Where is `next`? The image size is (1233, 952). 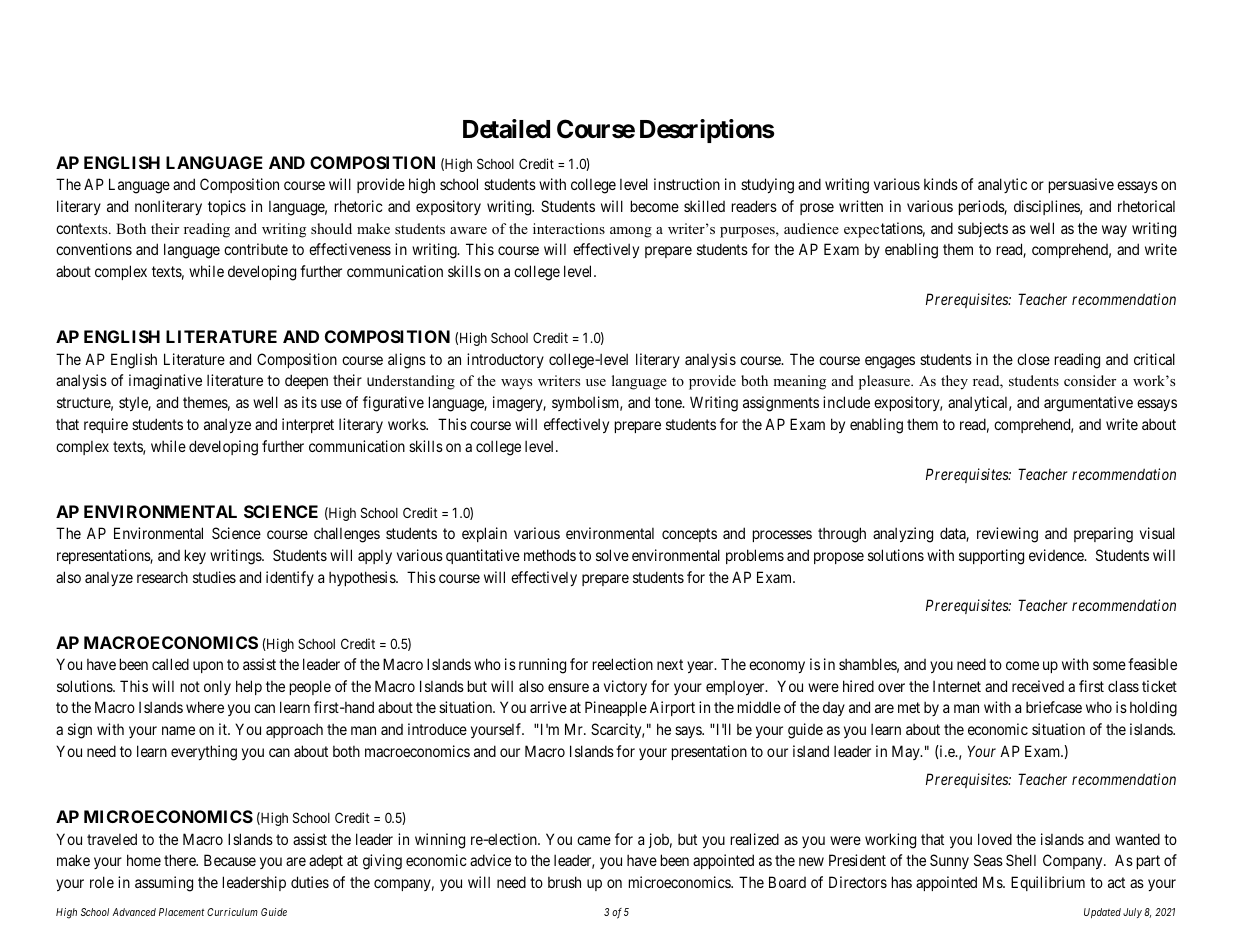 next is located at coordinates (670, 664).
